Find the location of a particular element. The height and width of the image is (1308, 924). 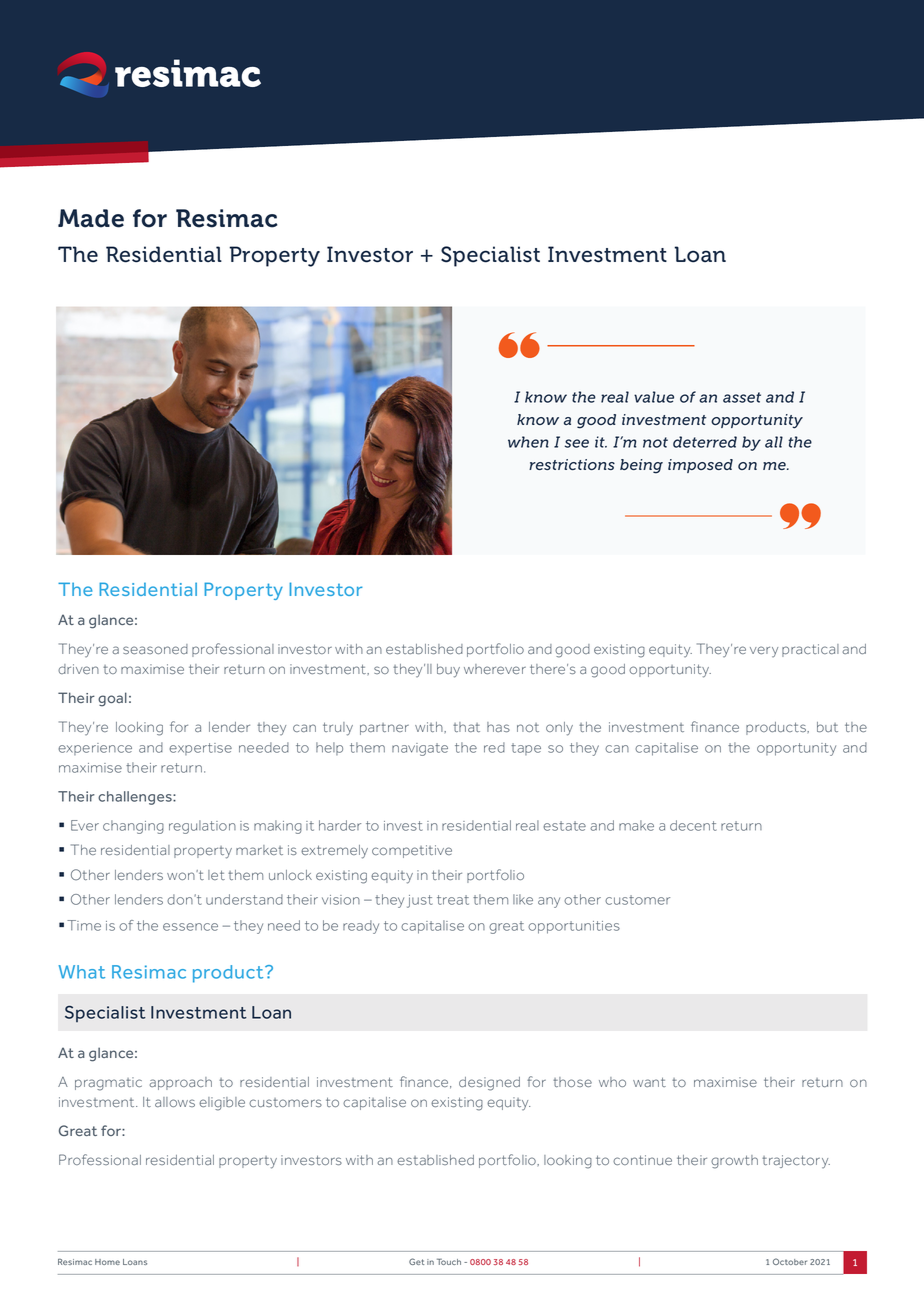

want is located at coordinates (649, 1082).
